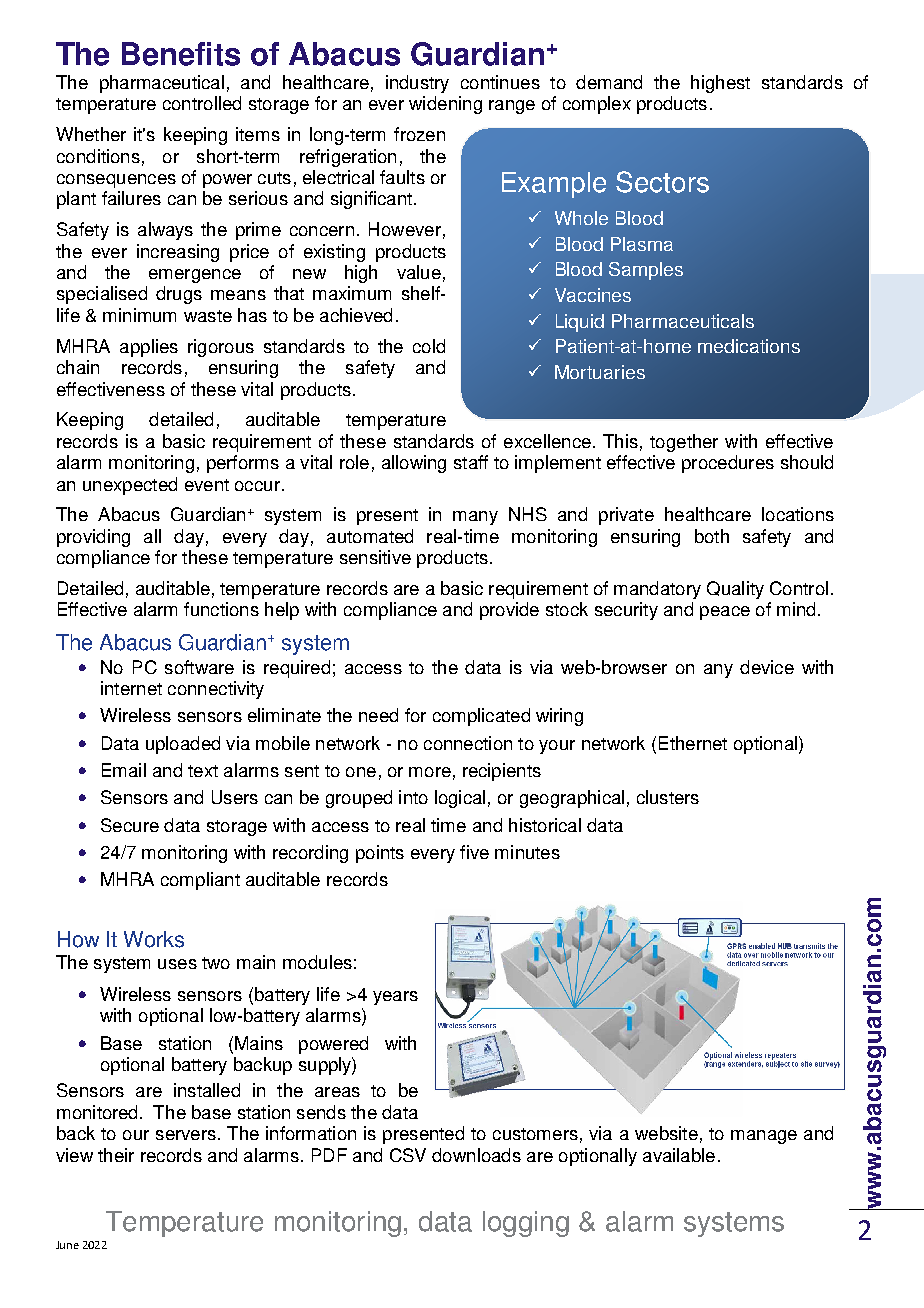 The height and width of the document is (1308, 924). Describe the element at coordinates (725, 613) in the document. I see `peace` at that location.
